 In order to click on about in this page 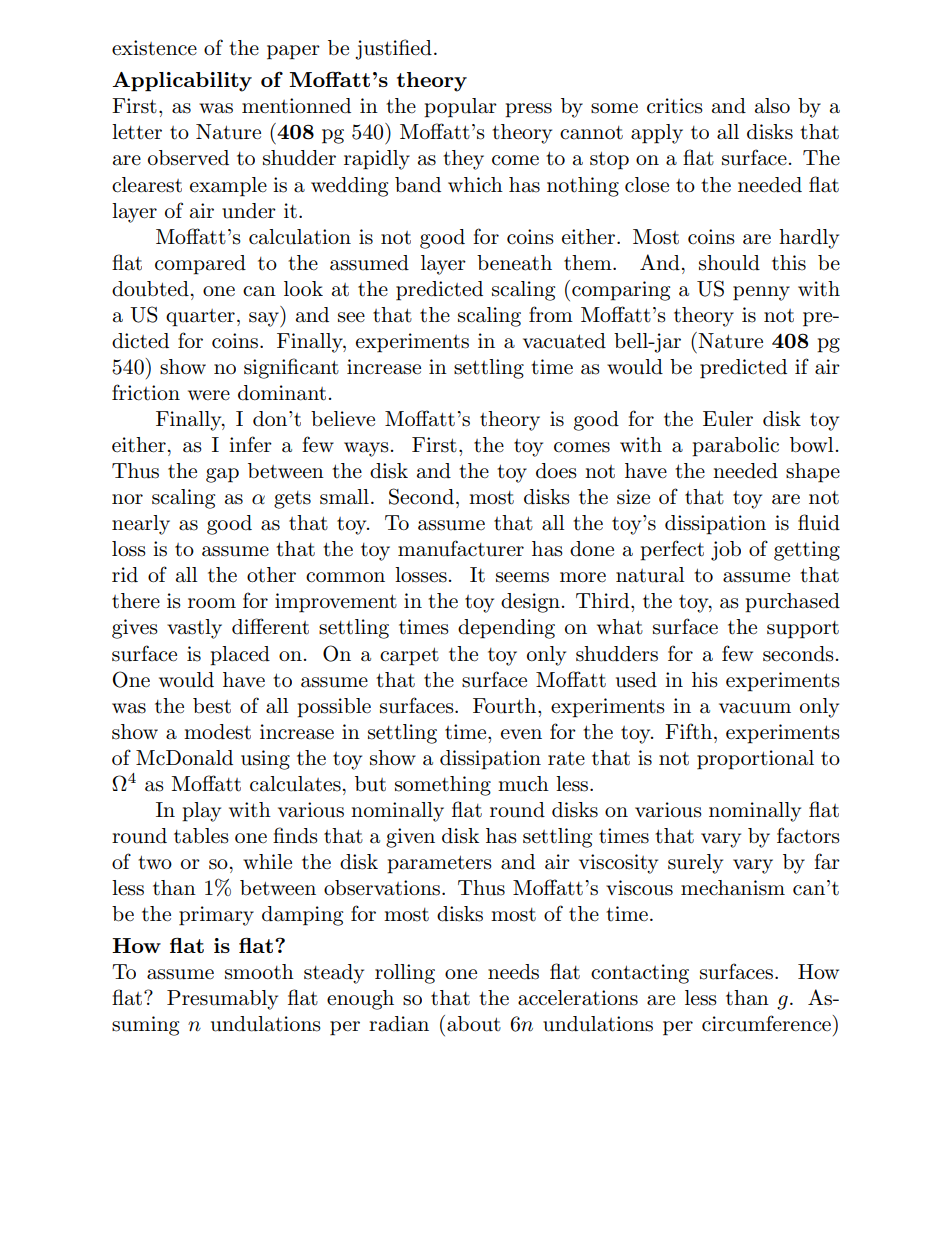, I will do `click(474, 1024)`.
